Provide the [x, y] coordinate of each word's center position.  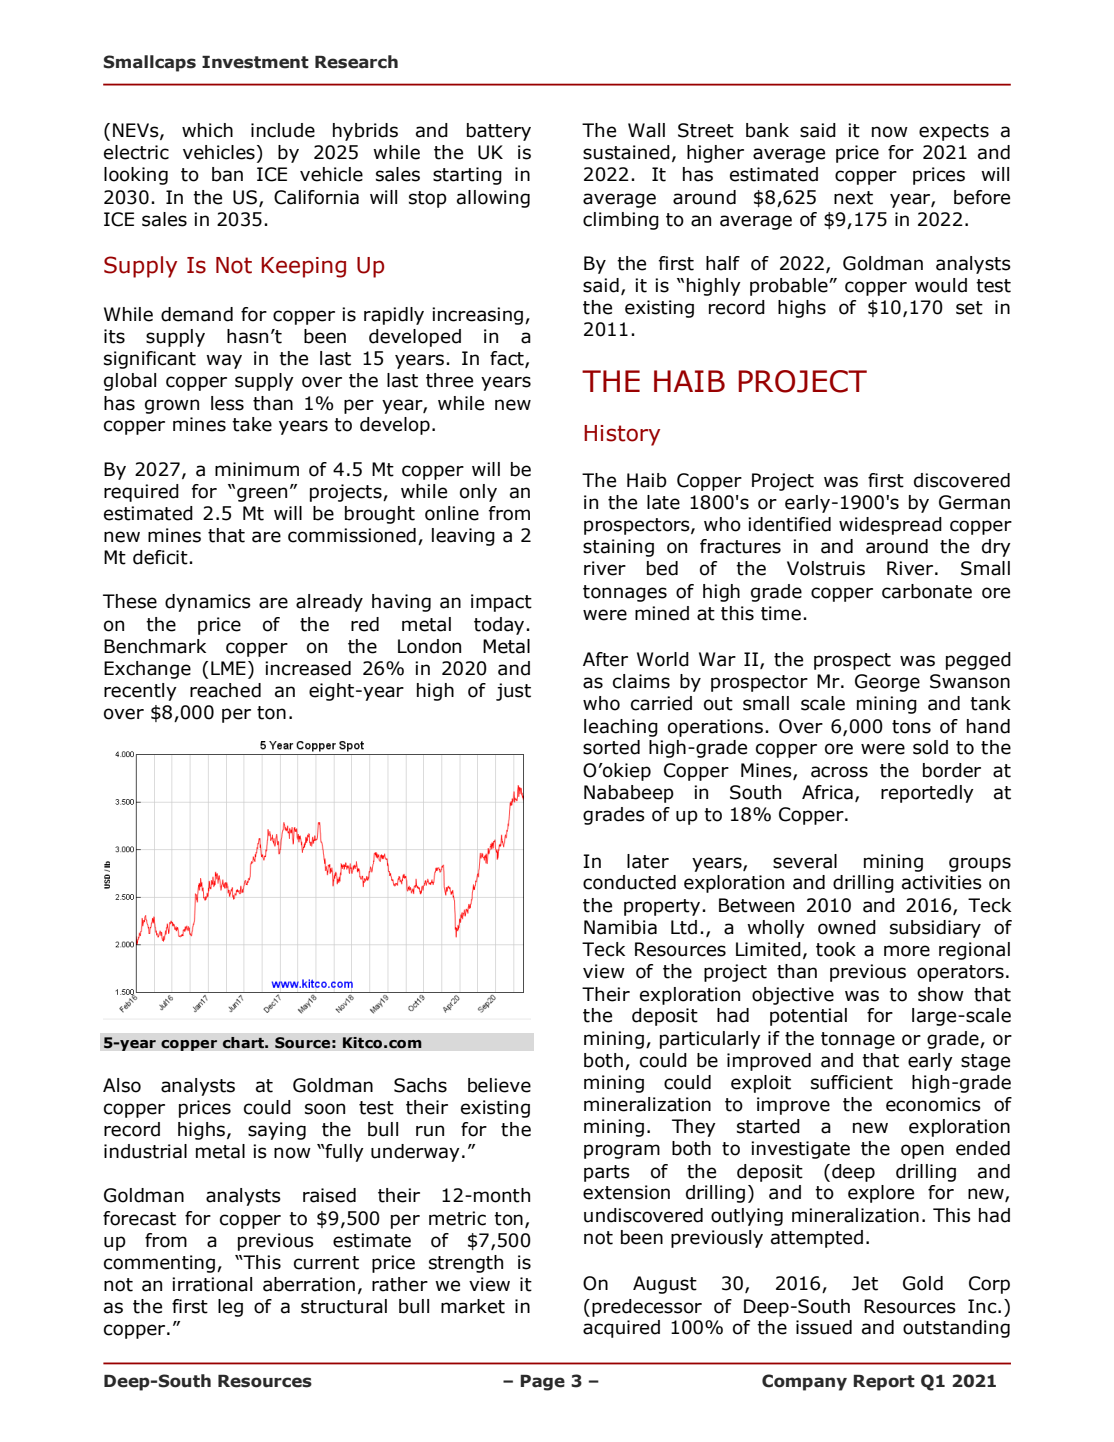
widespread [890, 526]
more [907, 951]
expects [954, 132]
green [262, 494]
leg [230, 1308]
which [207, 130]
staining [618, 548]
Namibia [620, 927]
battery [499, 132]
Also [122, 1085]
